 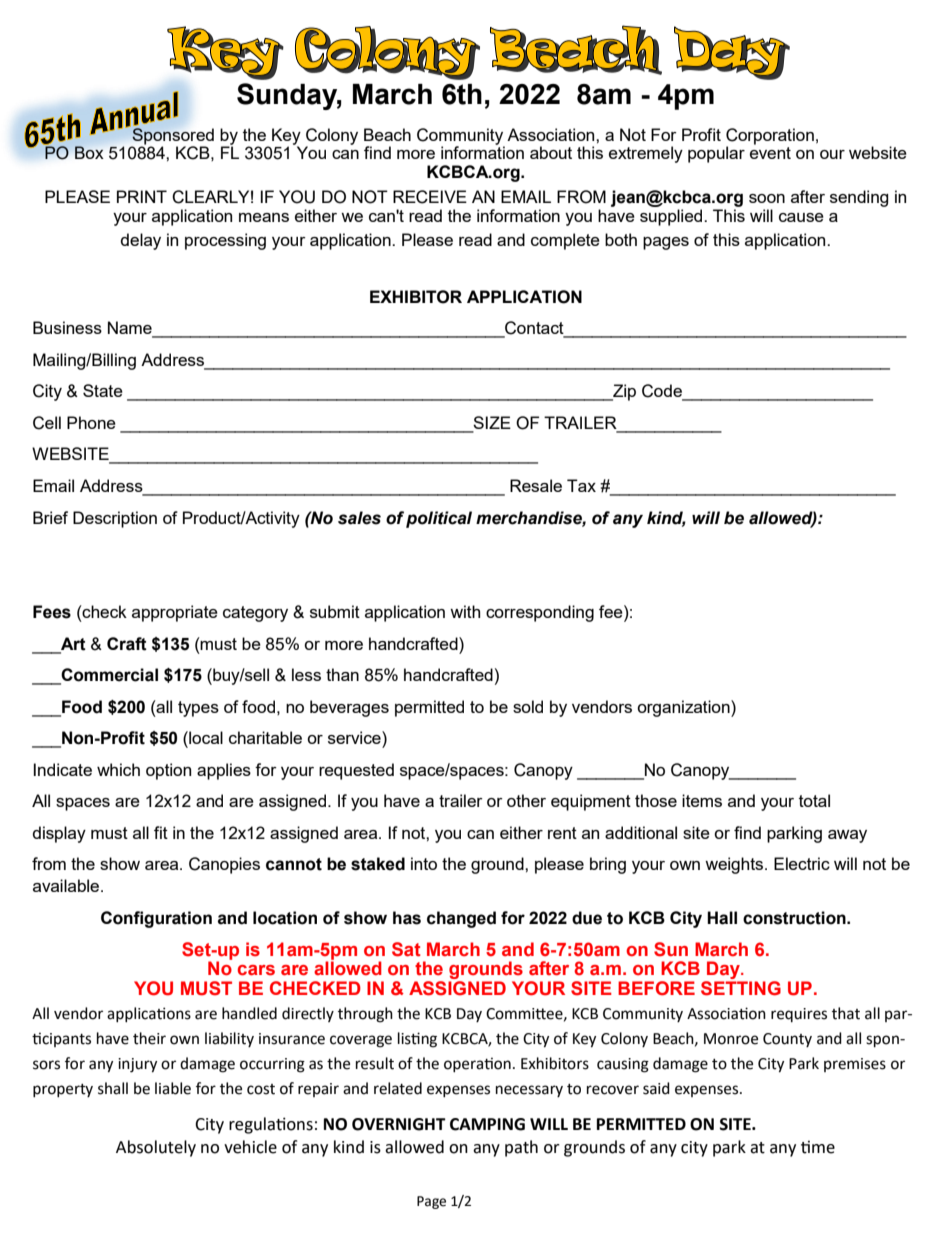 What do you see at coordinates (142, 196) in the screenshot?
I see `PRINT` at bounding box center [142, 196].
